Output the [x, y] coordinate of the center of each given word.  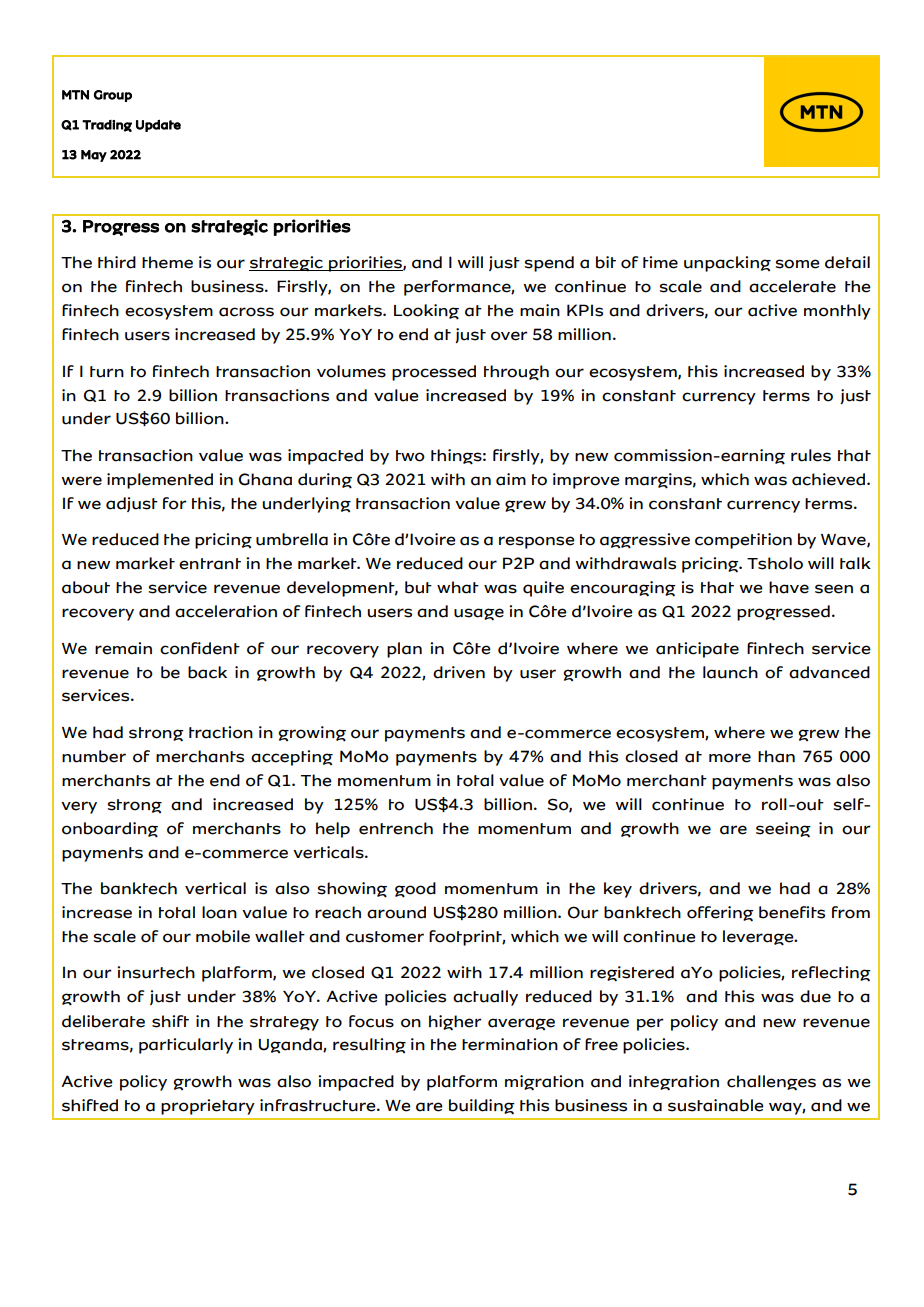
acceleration [226, 611]
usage [479, 614]
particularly [186, 1046]
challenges [771, 1083]
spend [549, 264]
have [789, 587]
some [797, 264]
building [482, 1107]
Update [158, 125]
